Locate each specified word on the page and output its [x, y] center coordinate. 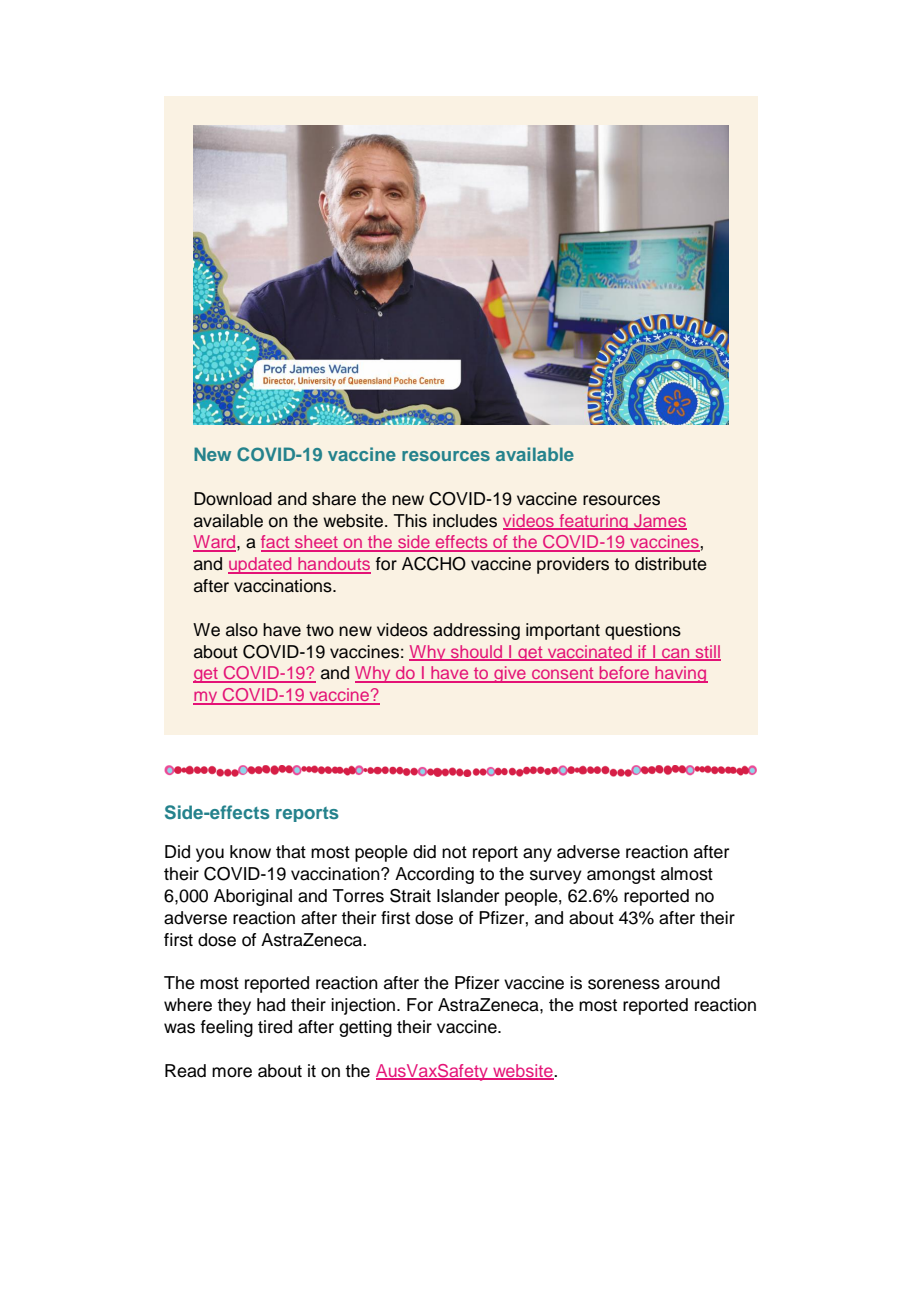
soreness [624, 984]
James [659, 521]
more [232, 1072]
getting [365, 1028]
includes [465, 521]
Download [233, 499]
